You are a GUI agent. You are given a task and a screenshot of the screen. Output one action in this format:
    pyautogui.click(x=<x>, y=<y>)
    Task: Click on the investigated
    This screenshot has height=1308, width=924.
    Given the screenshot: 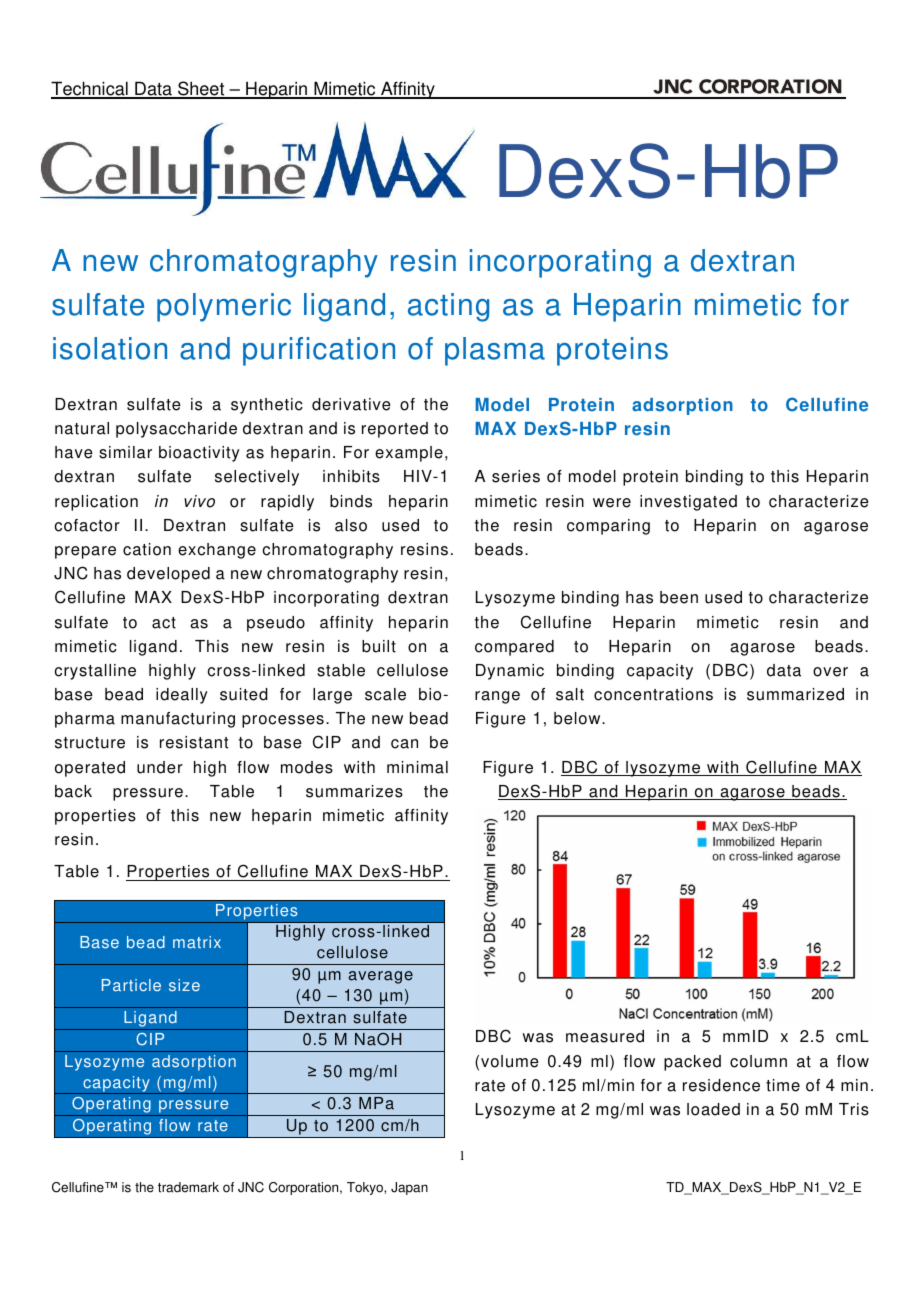 What is the action you would take?
    pyautogui.click(x=688, y=503)
